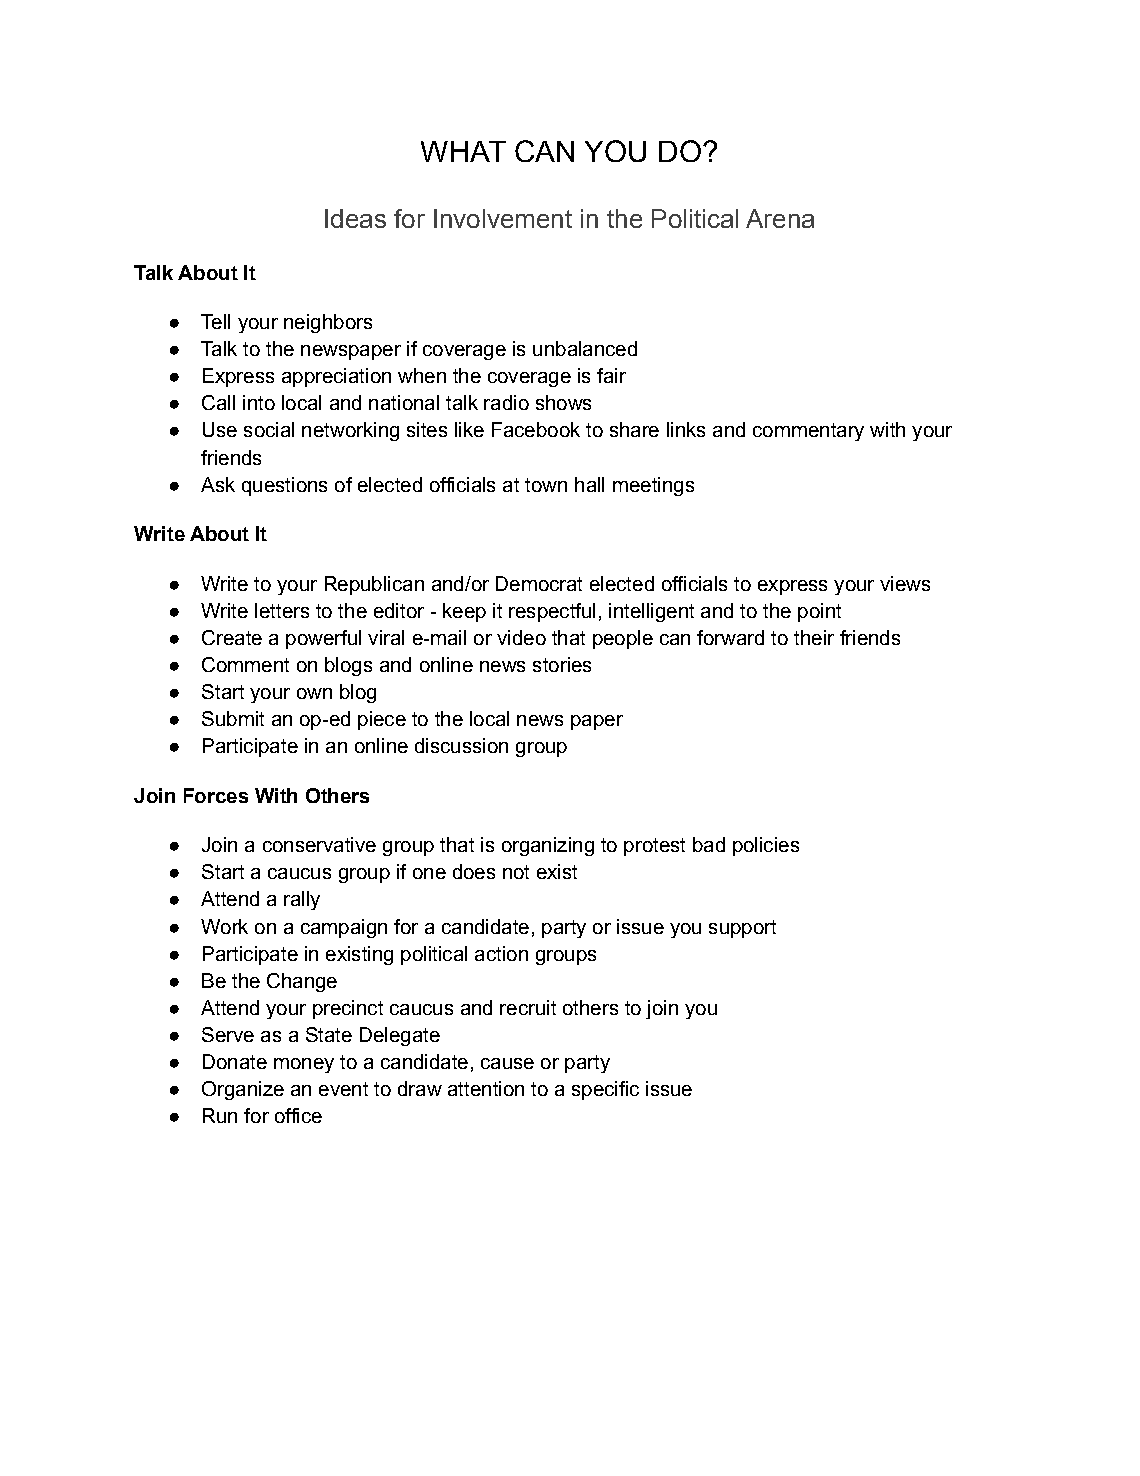 The height and width of the screenshot is (1476, 1140). What do you see at coordinates (563, 402) in the screenshot?
I see `shows` at bounding box center [563, 402].
